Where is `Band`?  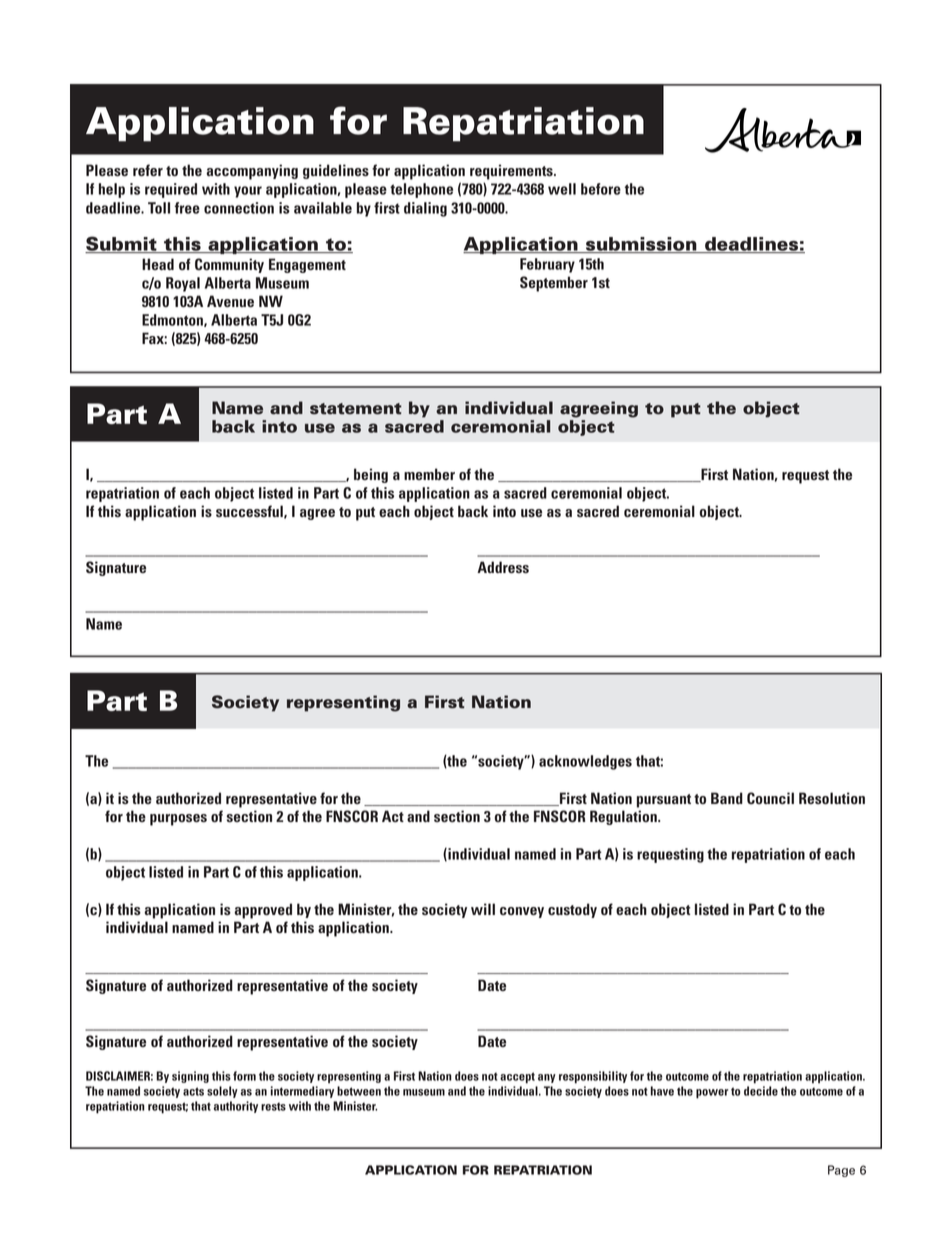 Band is located at coordinates (727, 798).
